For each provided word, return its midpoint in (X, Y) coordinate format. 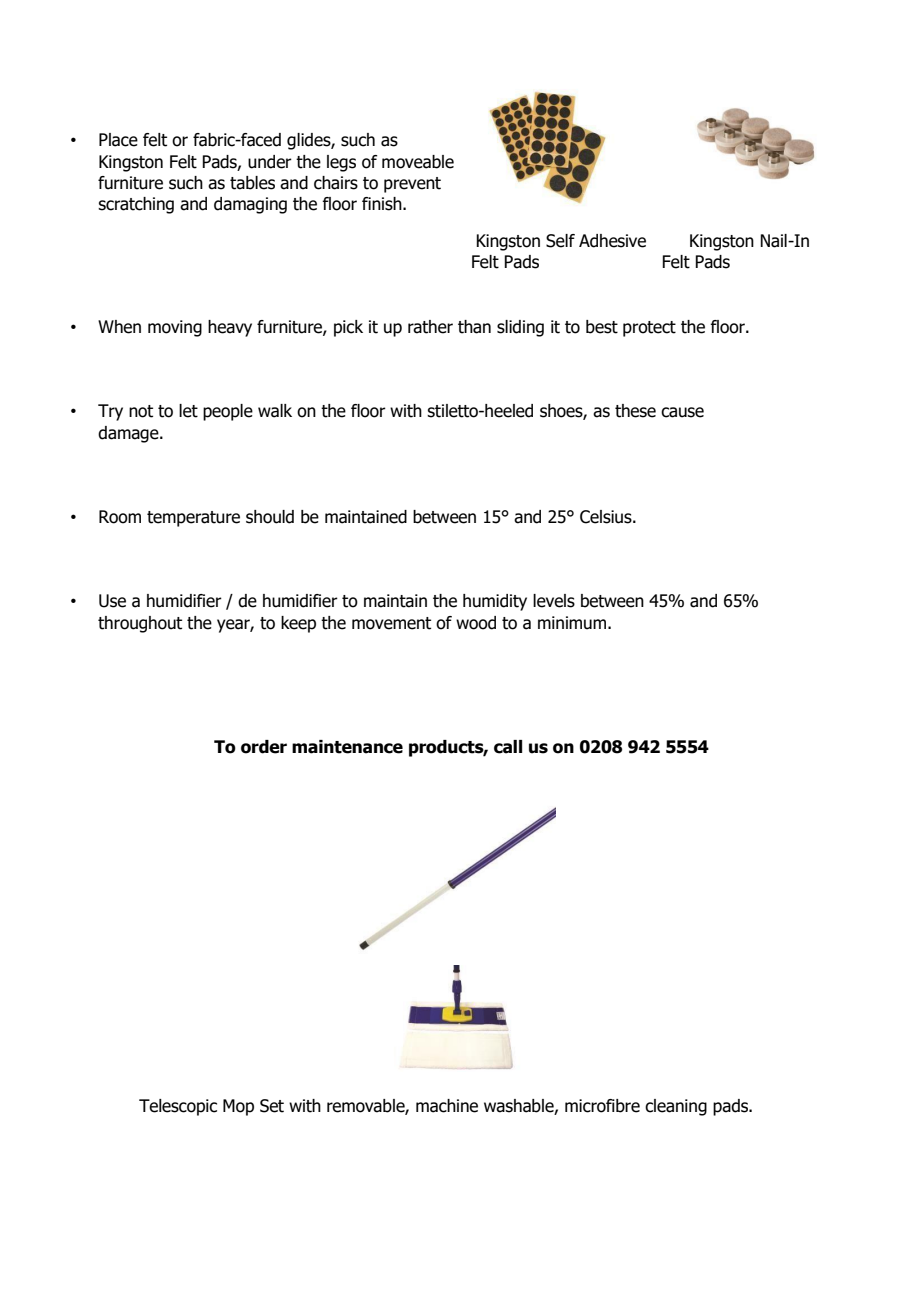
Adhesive (612, 241)
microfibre (602, 1106)
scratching (136, 205)
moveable (418, 162)
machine (447, 1106)
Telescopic (178, 1107)
